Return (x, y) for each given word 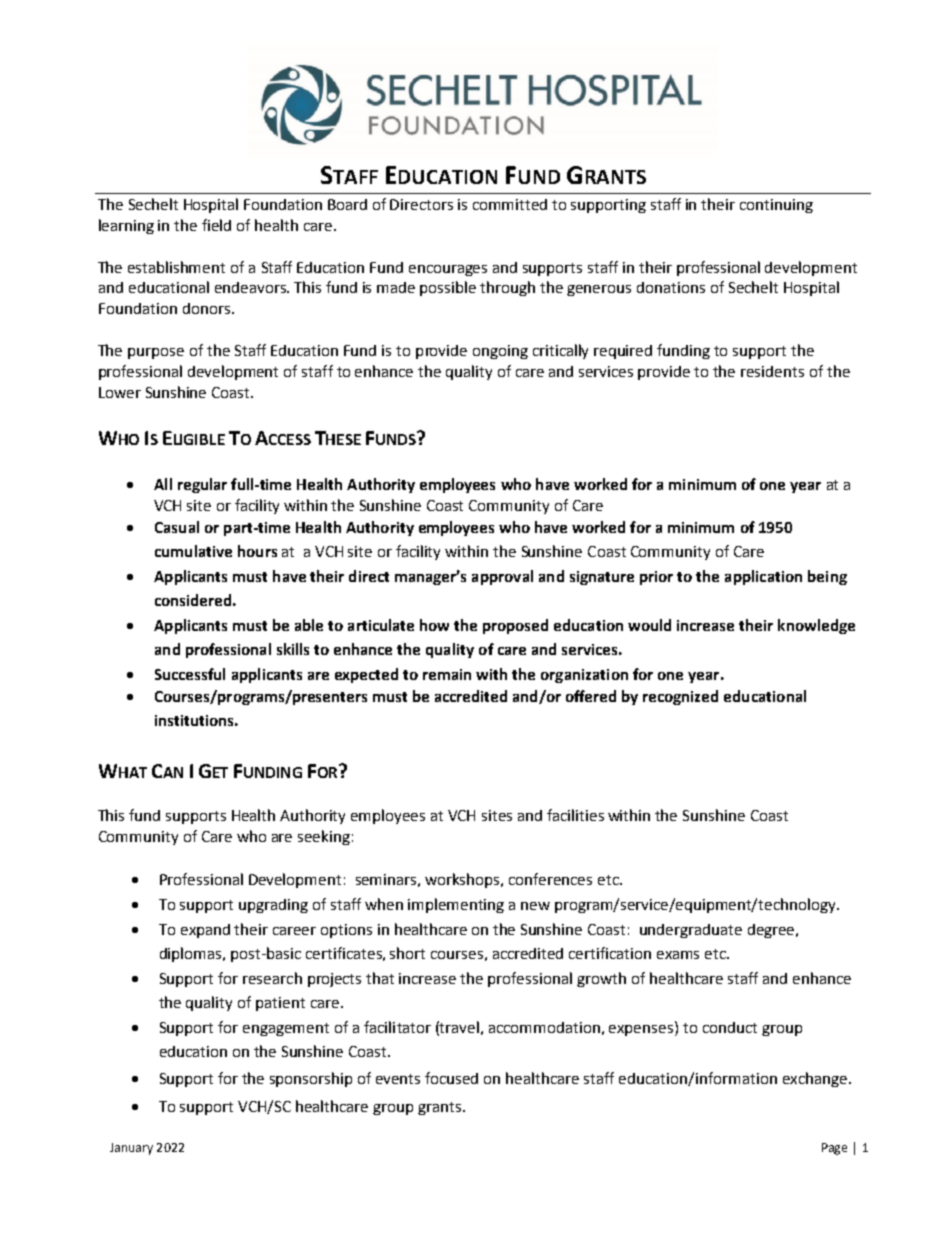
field (216, 225)
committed (510, 204)
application (763, 577)
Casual (177, 527)
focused (451, 1078)
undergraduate (691, 931)
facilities (575, 815)
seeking (324, 837)
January (131, 1149)
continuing (776, 206)
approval (502, 577)
